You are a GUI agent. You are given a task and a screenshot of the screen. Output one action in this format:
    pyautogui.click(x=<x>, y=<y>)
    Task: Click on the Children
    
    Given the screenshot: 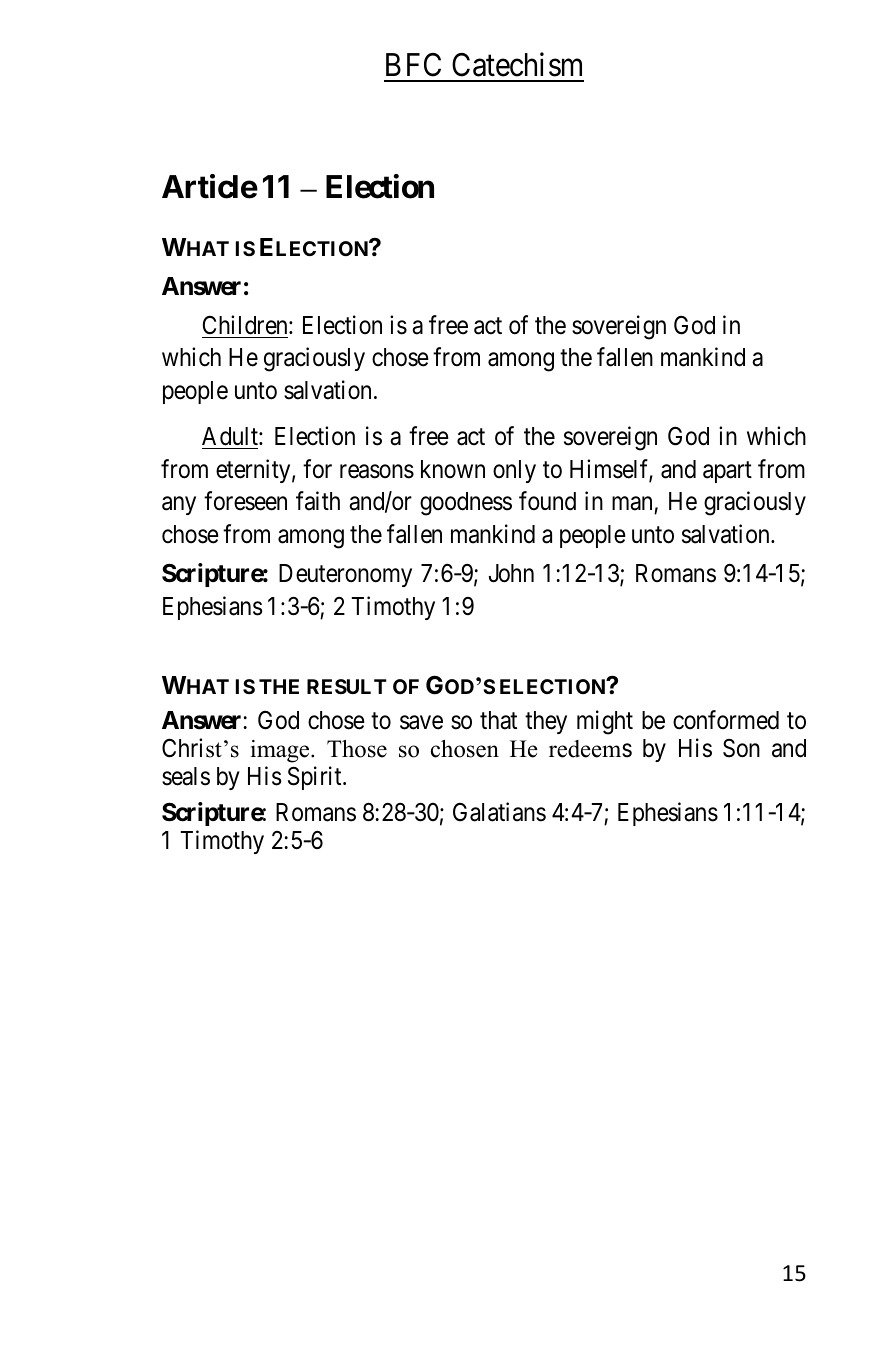 What is the action you would take?
    pyautogui.click(x=246, y=325)
